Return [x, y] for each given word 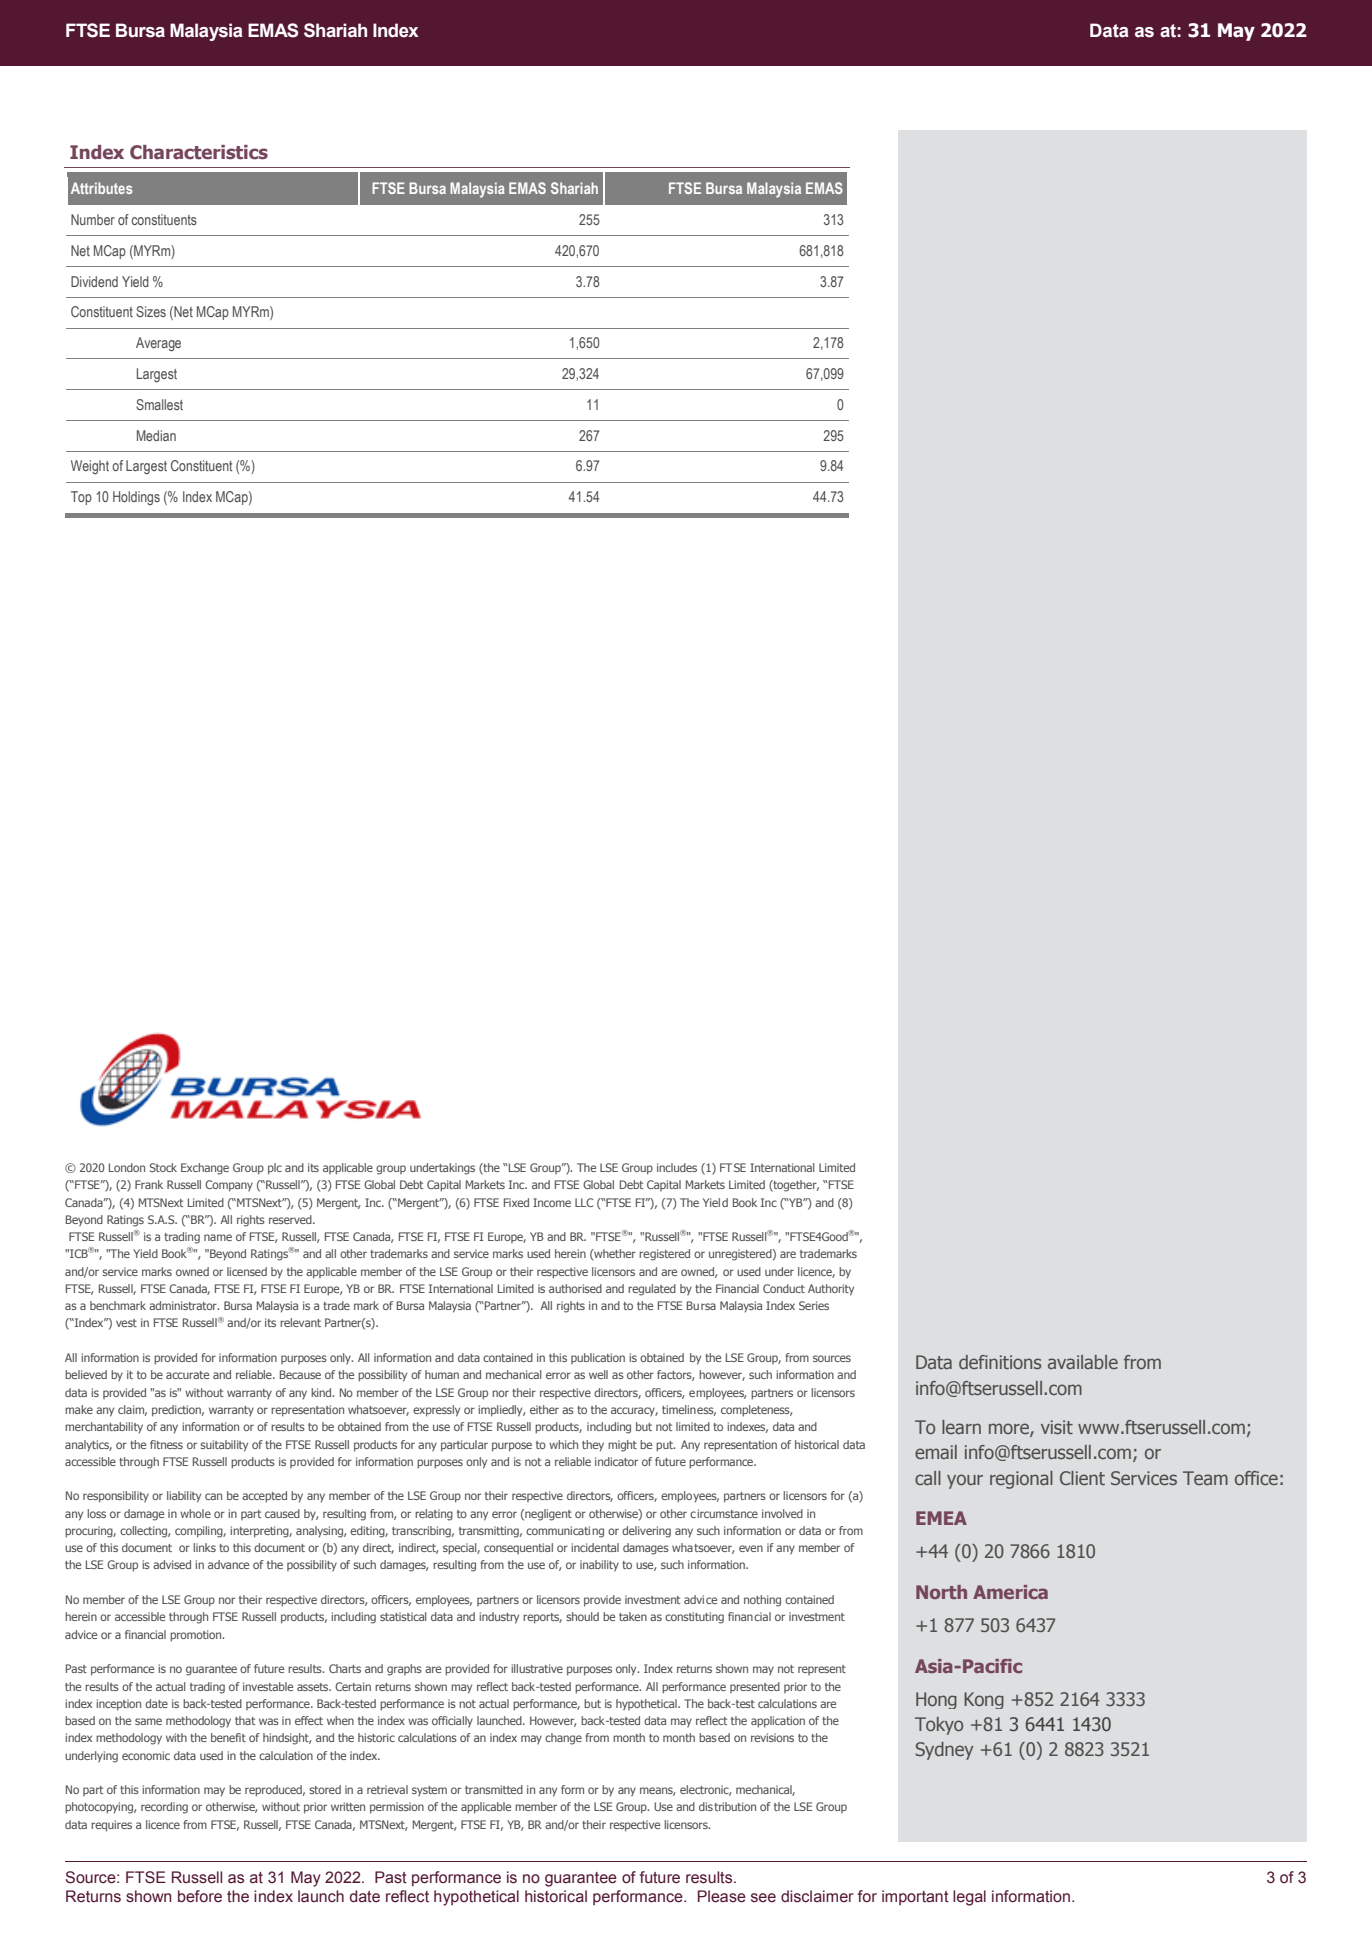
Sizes [151, 311]
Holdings [136, 498]
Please [722, 1896]
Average [158, 344]
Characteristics [199, 152]
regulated [652, 1290]
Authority [831, 1290]
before [200, 1896]
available [1083, 1362]
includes [677, 1167]
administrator [184, 1305]
